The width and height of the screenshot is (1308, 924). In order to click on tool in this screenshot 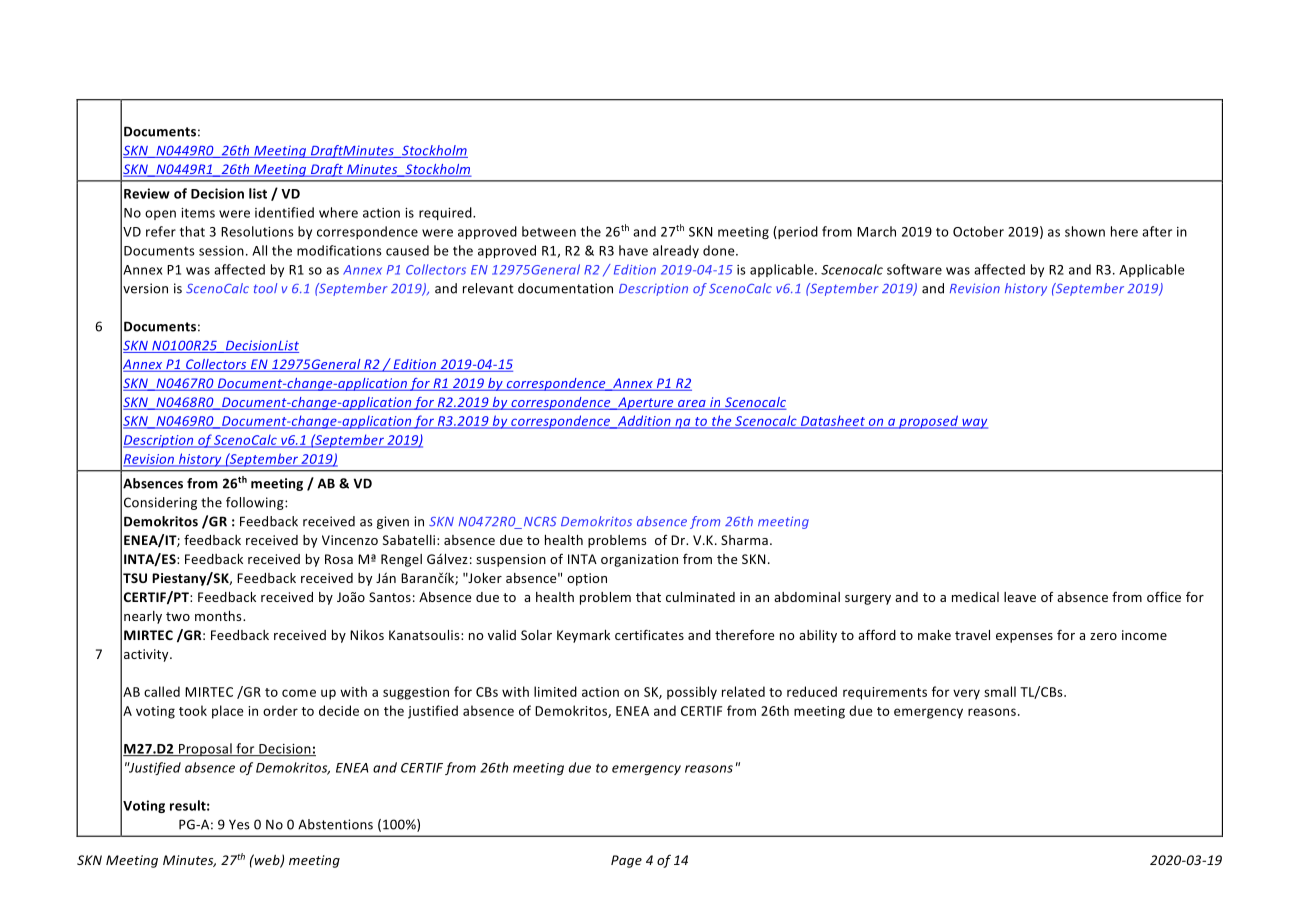, I will do `click(265, 288)`.
